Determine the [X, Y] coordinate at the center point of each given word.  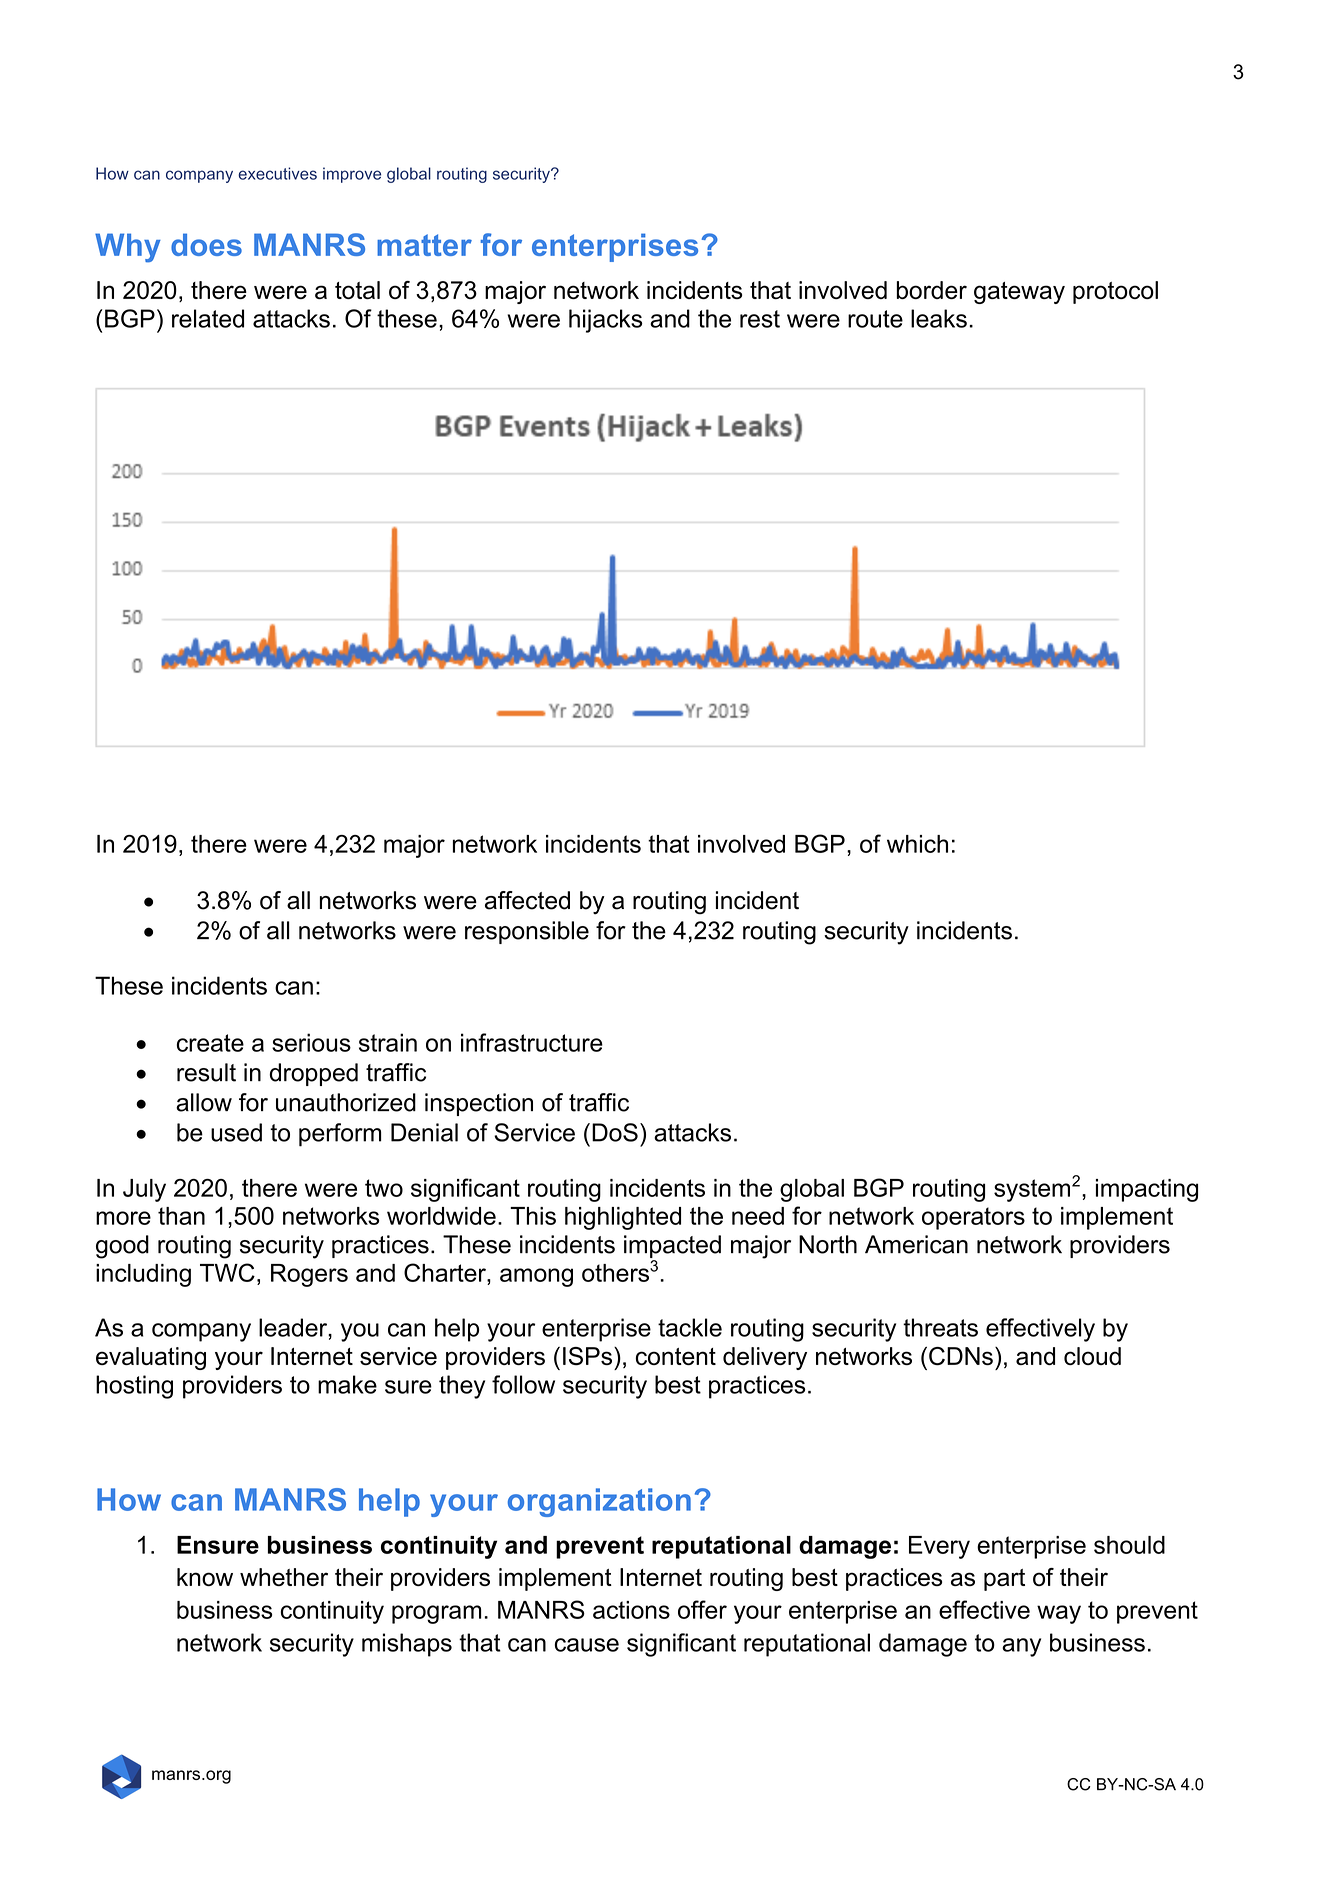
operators [973, 1218]
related [208, 318]
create [210, 1043]
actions [631, 1610]
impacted [672, 1246]
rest [760, 319]
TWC [227, 1272]
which [917, 844]
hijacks [605, 321]
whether [284, 1577]
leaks [939, 318]
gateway [1019, 293]
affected [527, 900]
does [206, 244]
